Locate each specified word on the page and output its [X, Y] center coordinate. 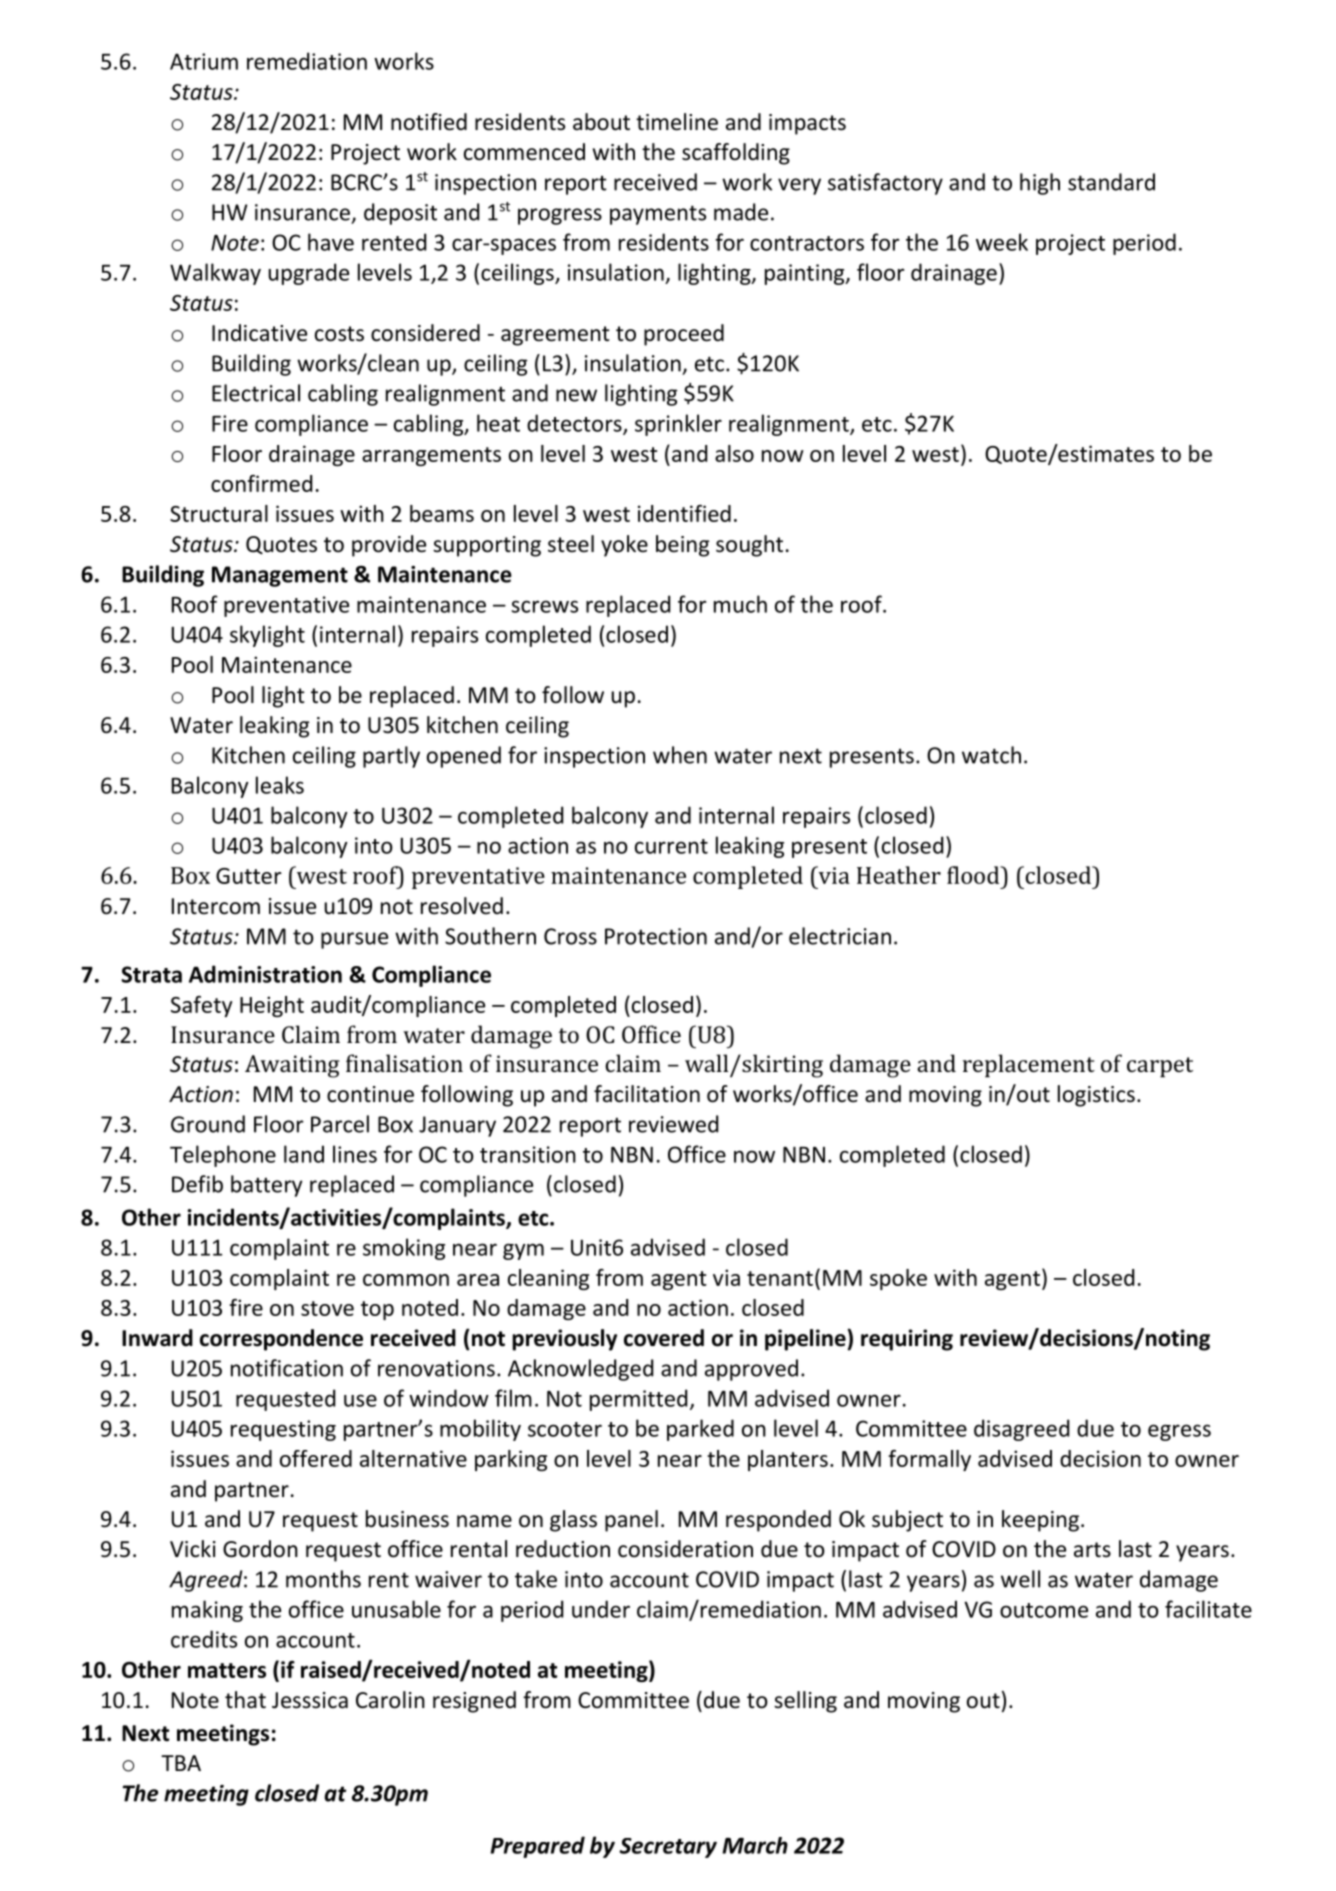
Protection [656, 936]
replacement [1029, 1066]
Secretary [668, 1848]
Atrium [204, 61]
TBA [181, 1763]
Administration [265, 974]
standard [1111, 182]
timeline [677, 122]
